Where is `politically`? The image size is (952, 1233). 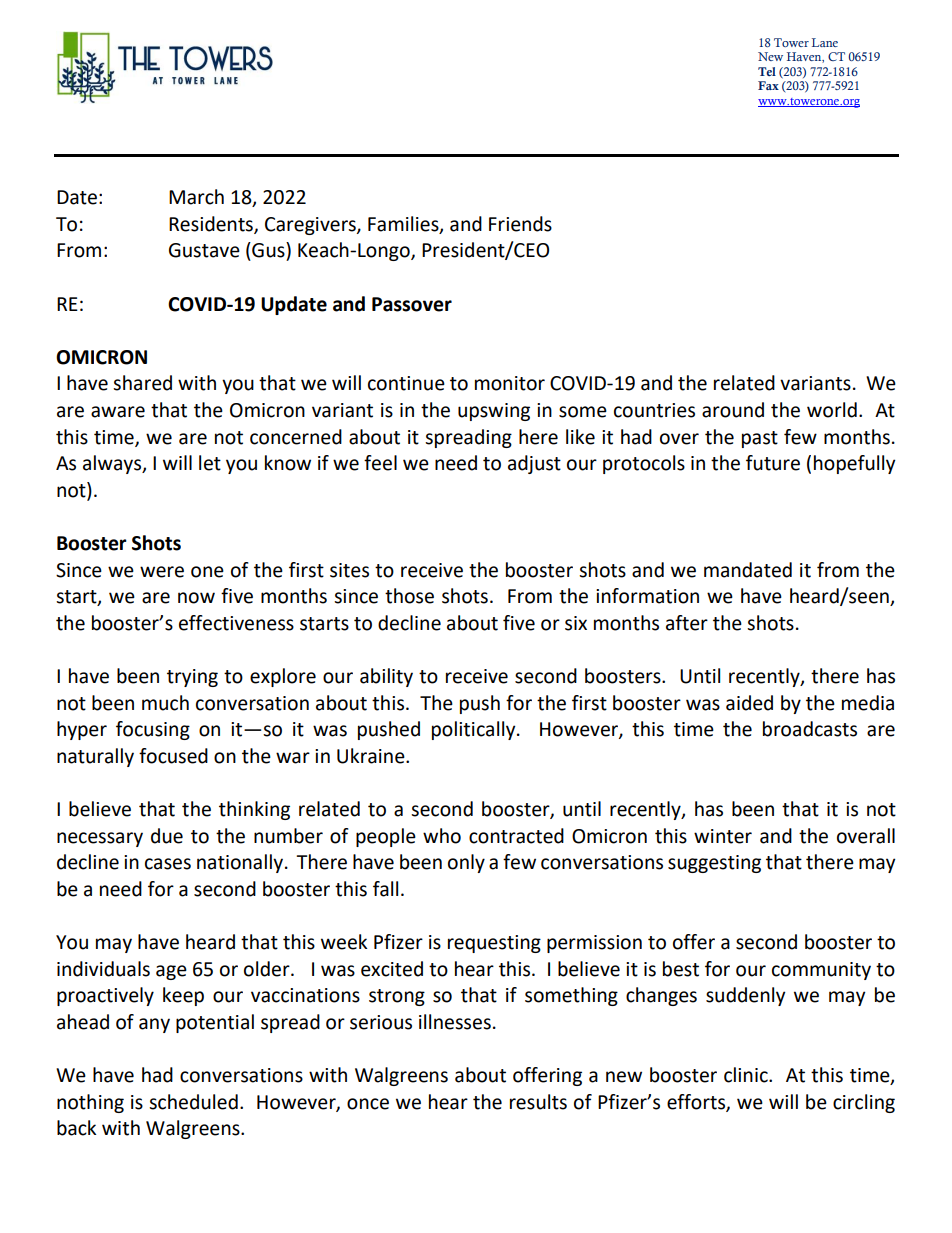 politically is located at coordinates (475, 730).
